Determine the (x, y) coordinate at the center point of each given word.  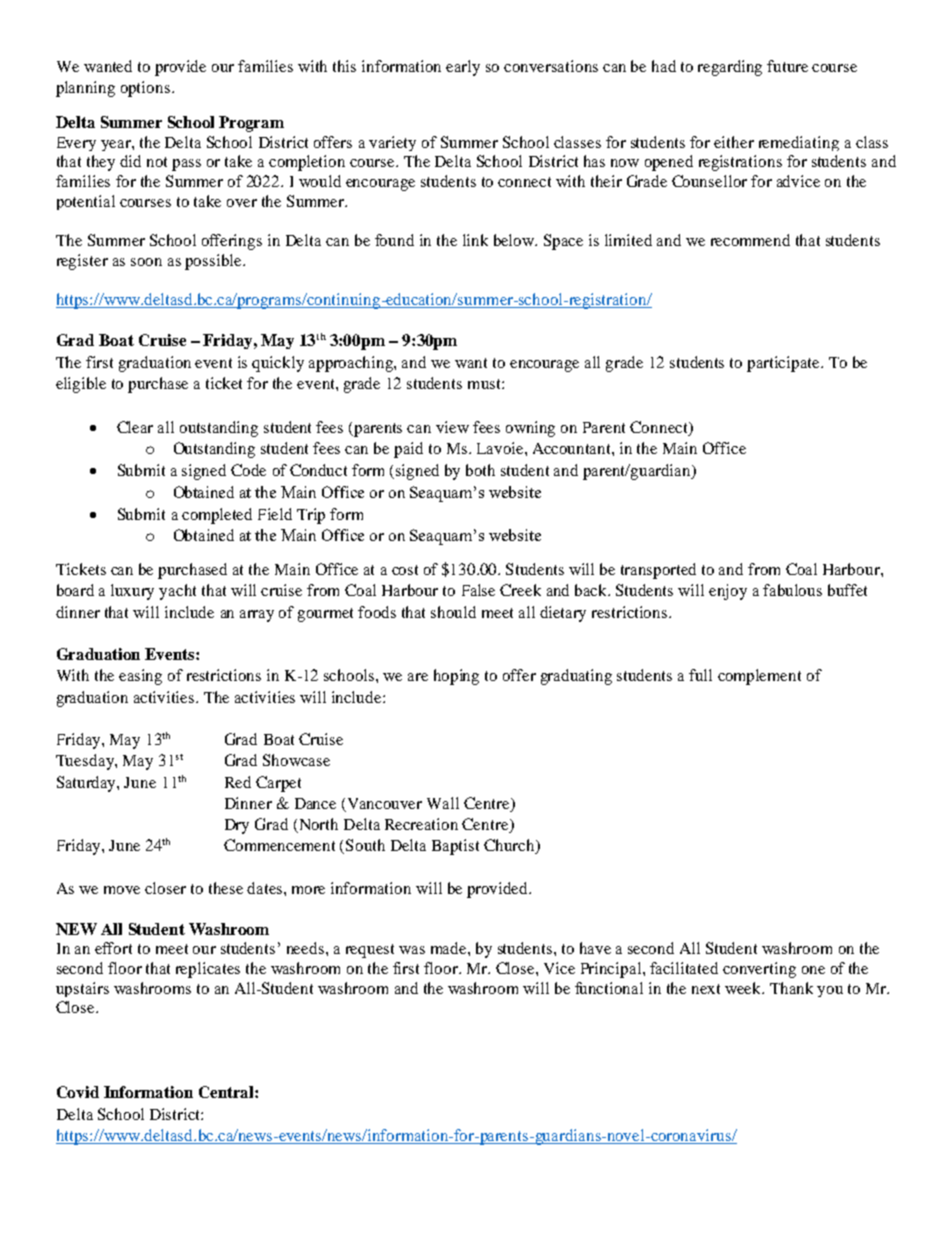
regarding (730, 68)
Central (227, 1092)
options (145, 89)
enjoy (728, 592)
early (463, 68)
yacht (177, 592)
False (478, 590)
